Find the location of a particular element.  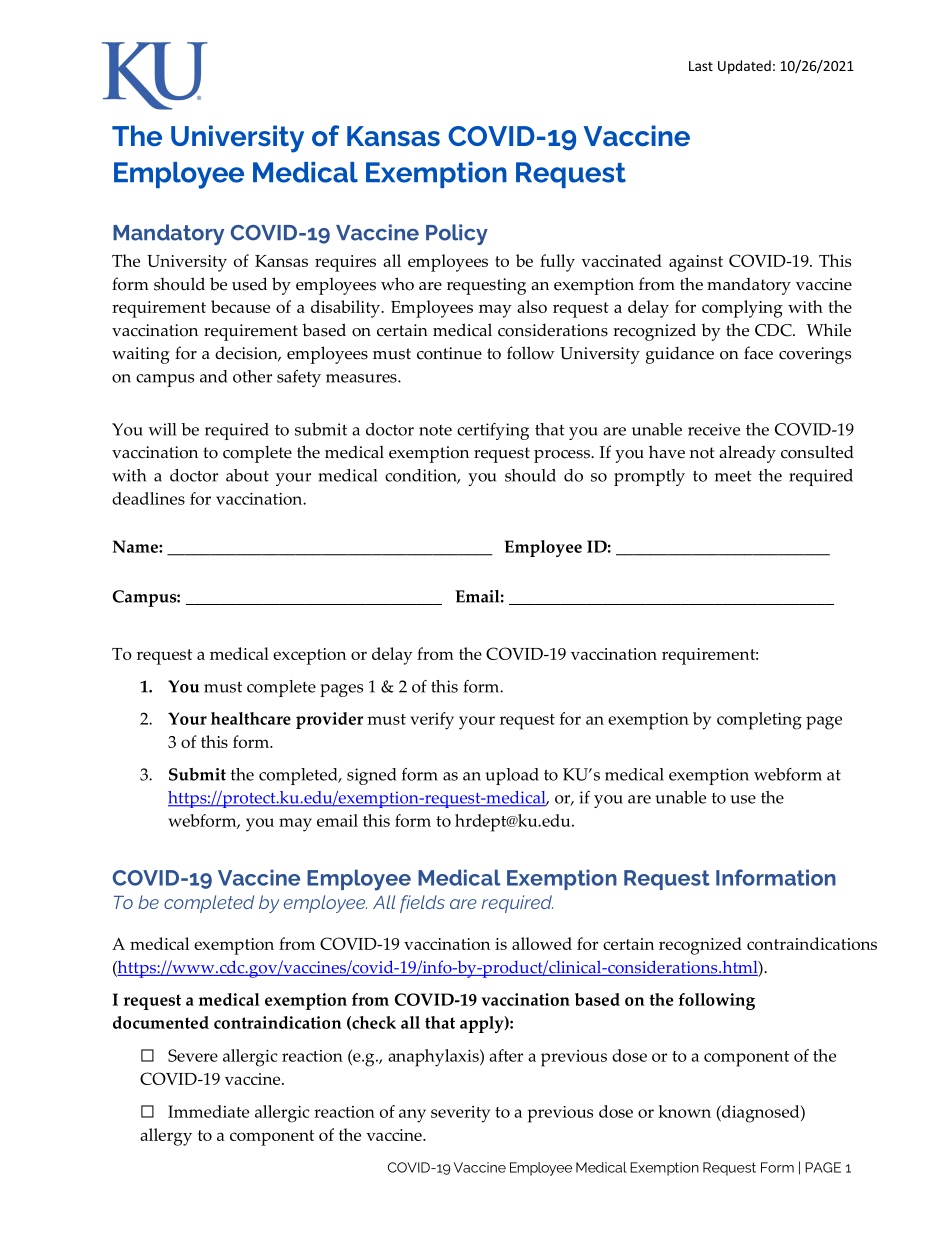

Policy is located at coordinates (457, 234).
